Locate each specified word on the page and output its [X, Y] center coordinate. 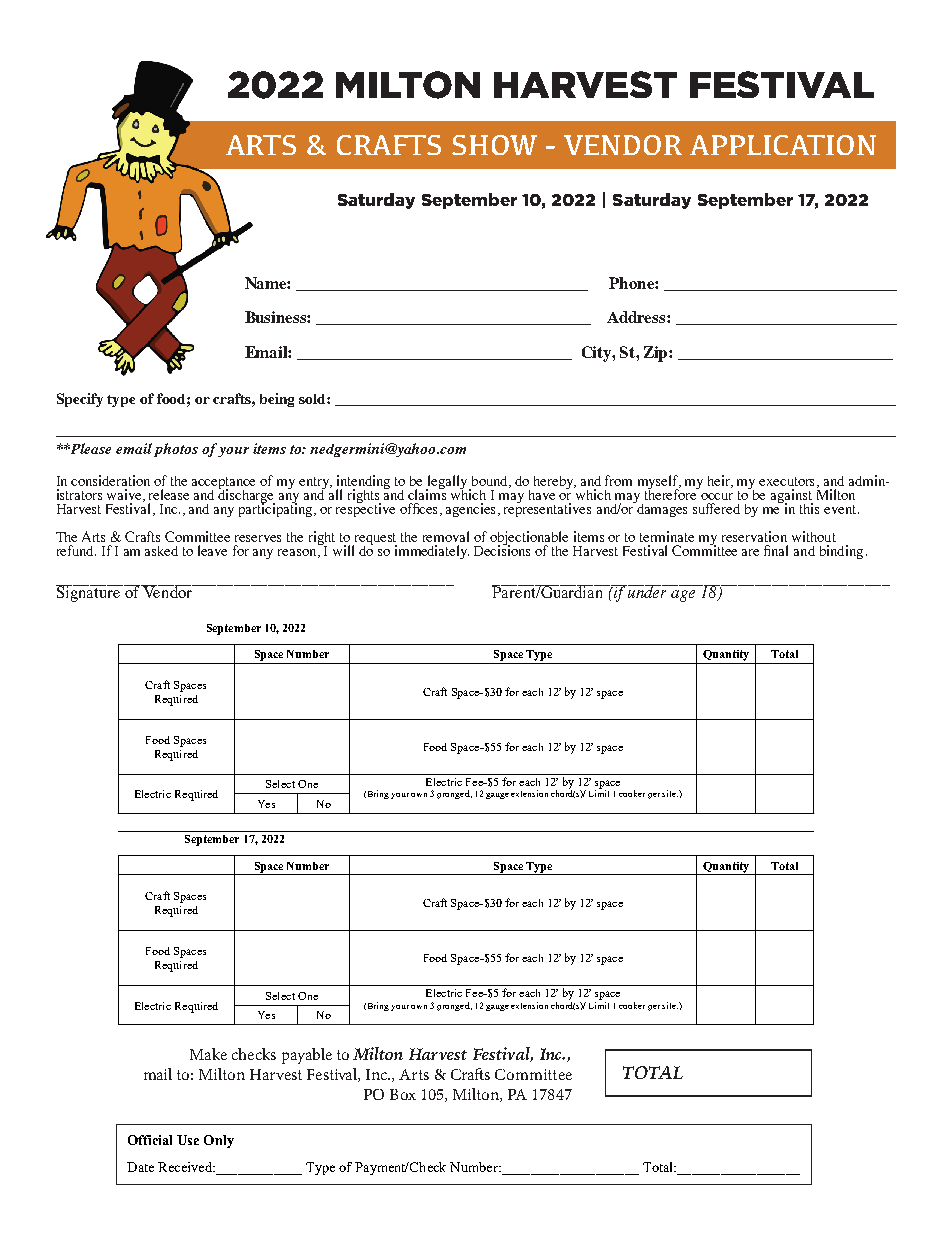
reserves [258, 538]
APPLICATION [783, 145]
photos [176, 450]
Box [403, 1094]
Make [208, 1054]
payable [307, 1056]
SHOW [494, 145]
